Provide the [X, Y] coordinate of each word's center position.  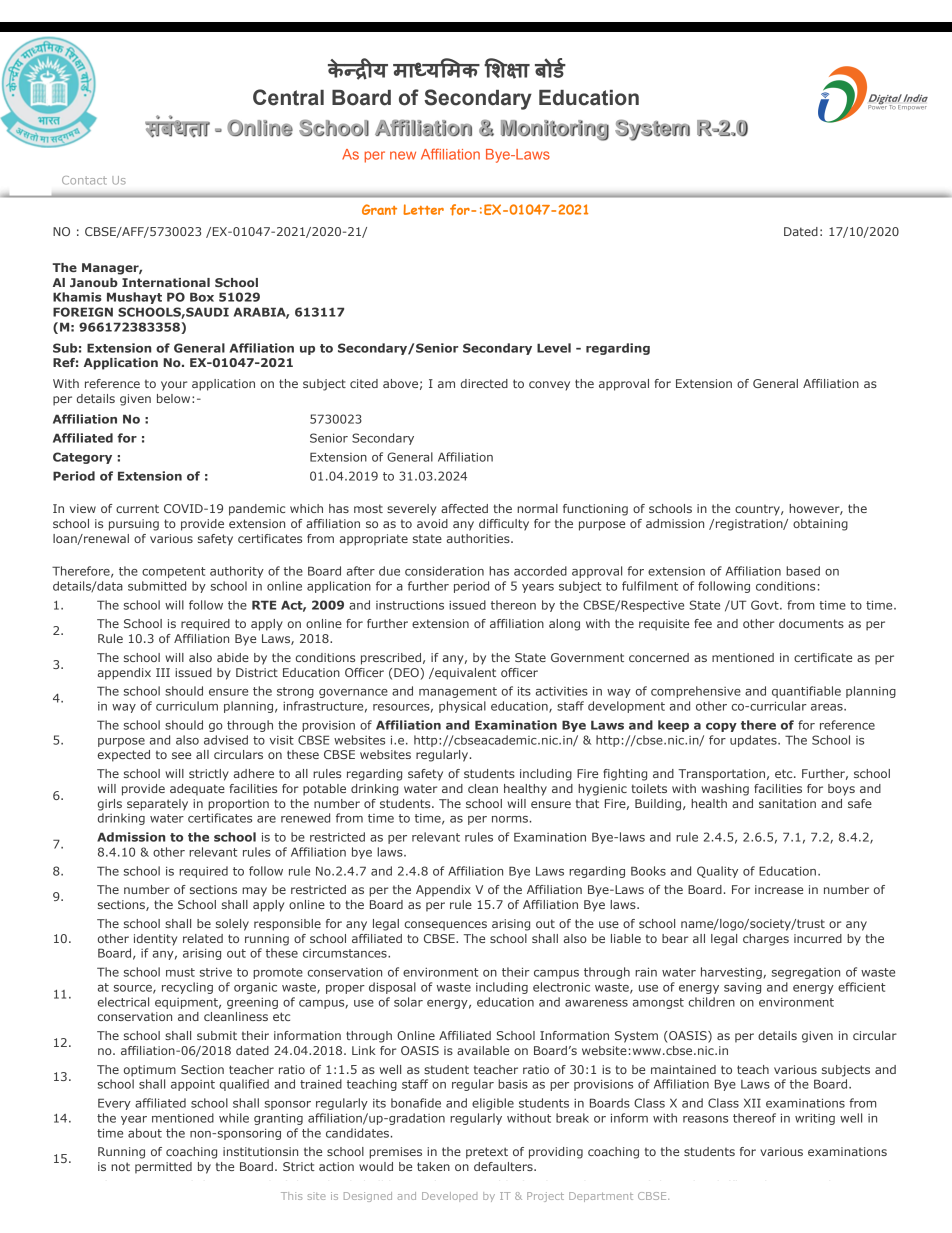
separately [157, 805]
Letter [423, 209]
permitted [163, 1168]
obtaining [820, 525]
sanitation [787, 803]
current [137, 508]
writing [815, 1119]
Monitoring [555, 130]
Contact [84, 180]
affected [464, 508]
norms [510, 819]
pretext [487, 1153]
